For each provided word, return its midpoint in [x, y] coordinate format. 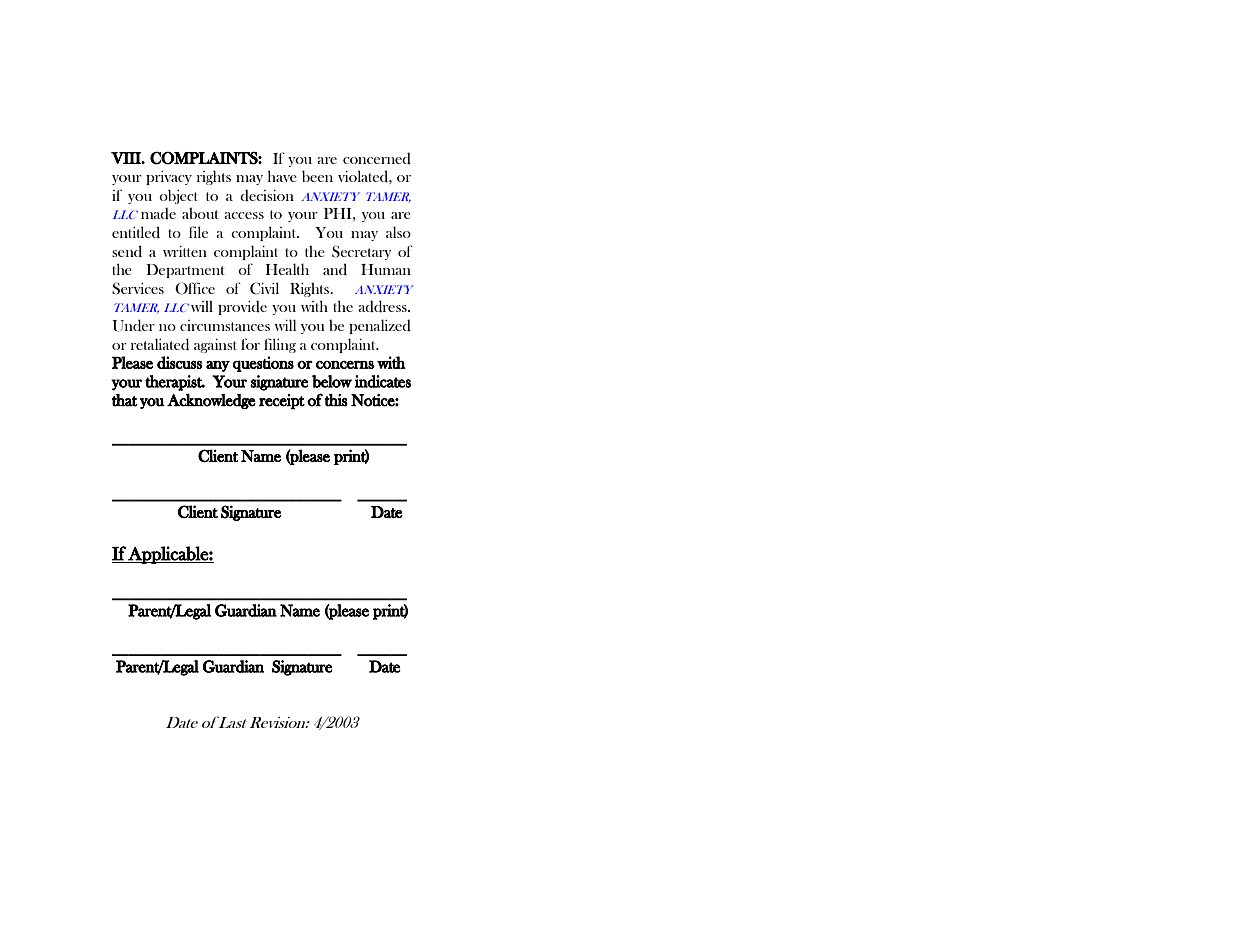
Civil [264, 288]
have [282, 176]
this [336, 400]
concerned [377, 158]
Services [138, 288]
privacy [169, 178]
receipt [282, 401]
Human [386, 269]
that [125, 400]
